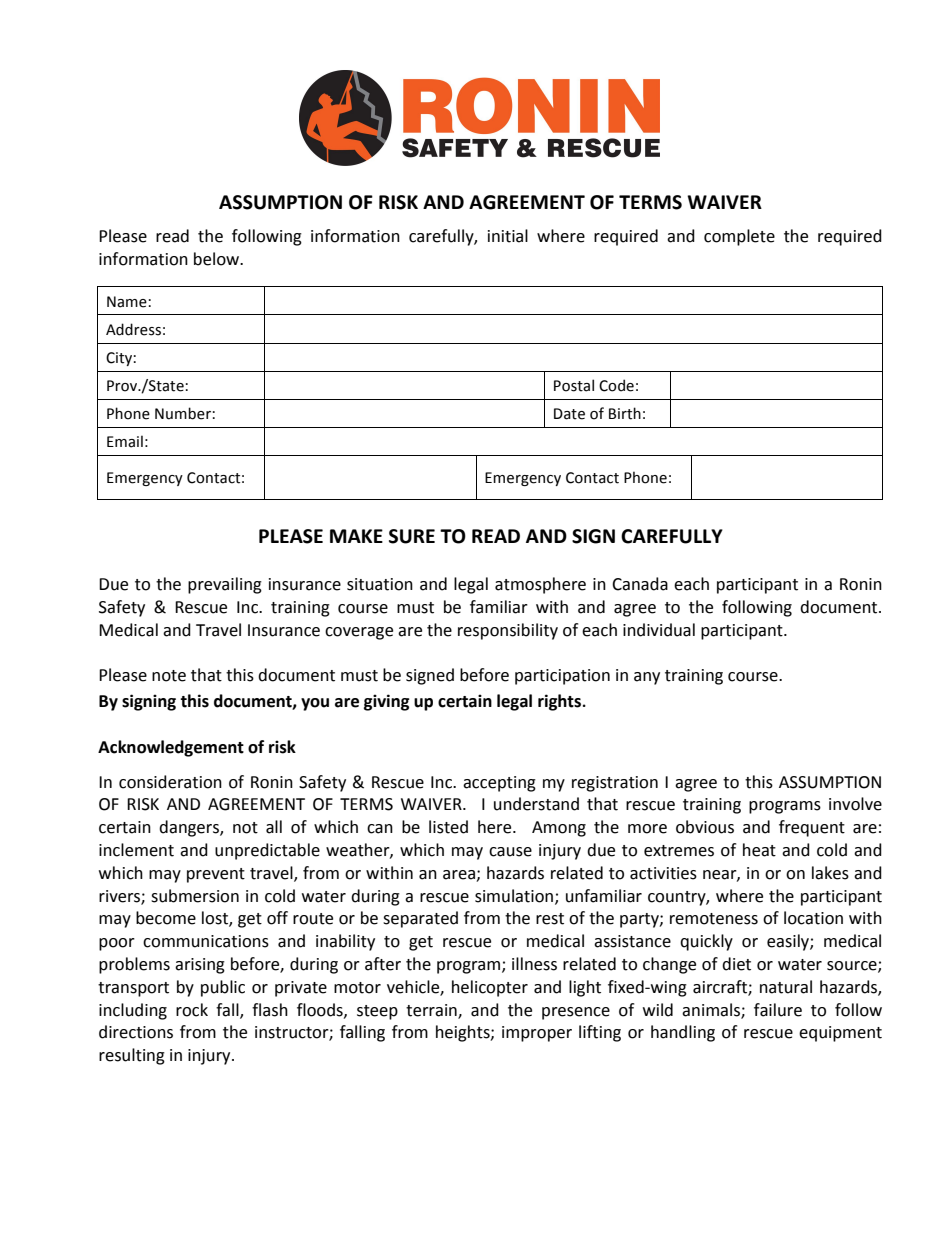 Image resolution: width=952 pixels, height=1233 pixels. What do you see at coordinates (192, 1010) in the screenshot?
I see `rock` at bounding box center [192, 1010].
